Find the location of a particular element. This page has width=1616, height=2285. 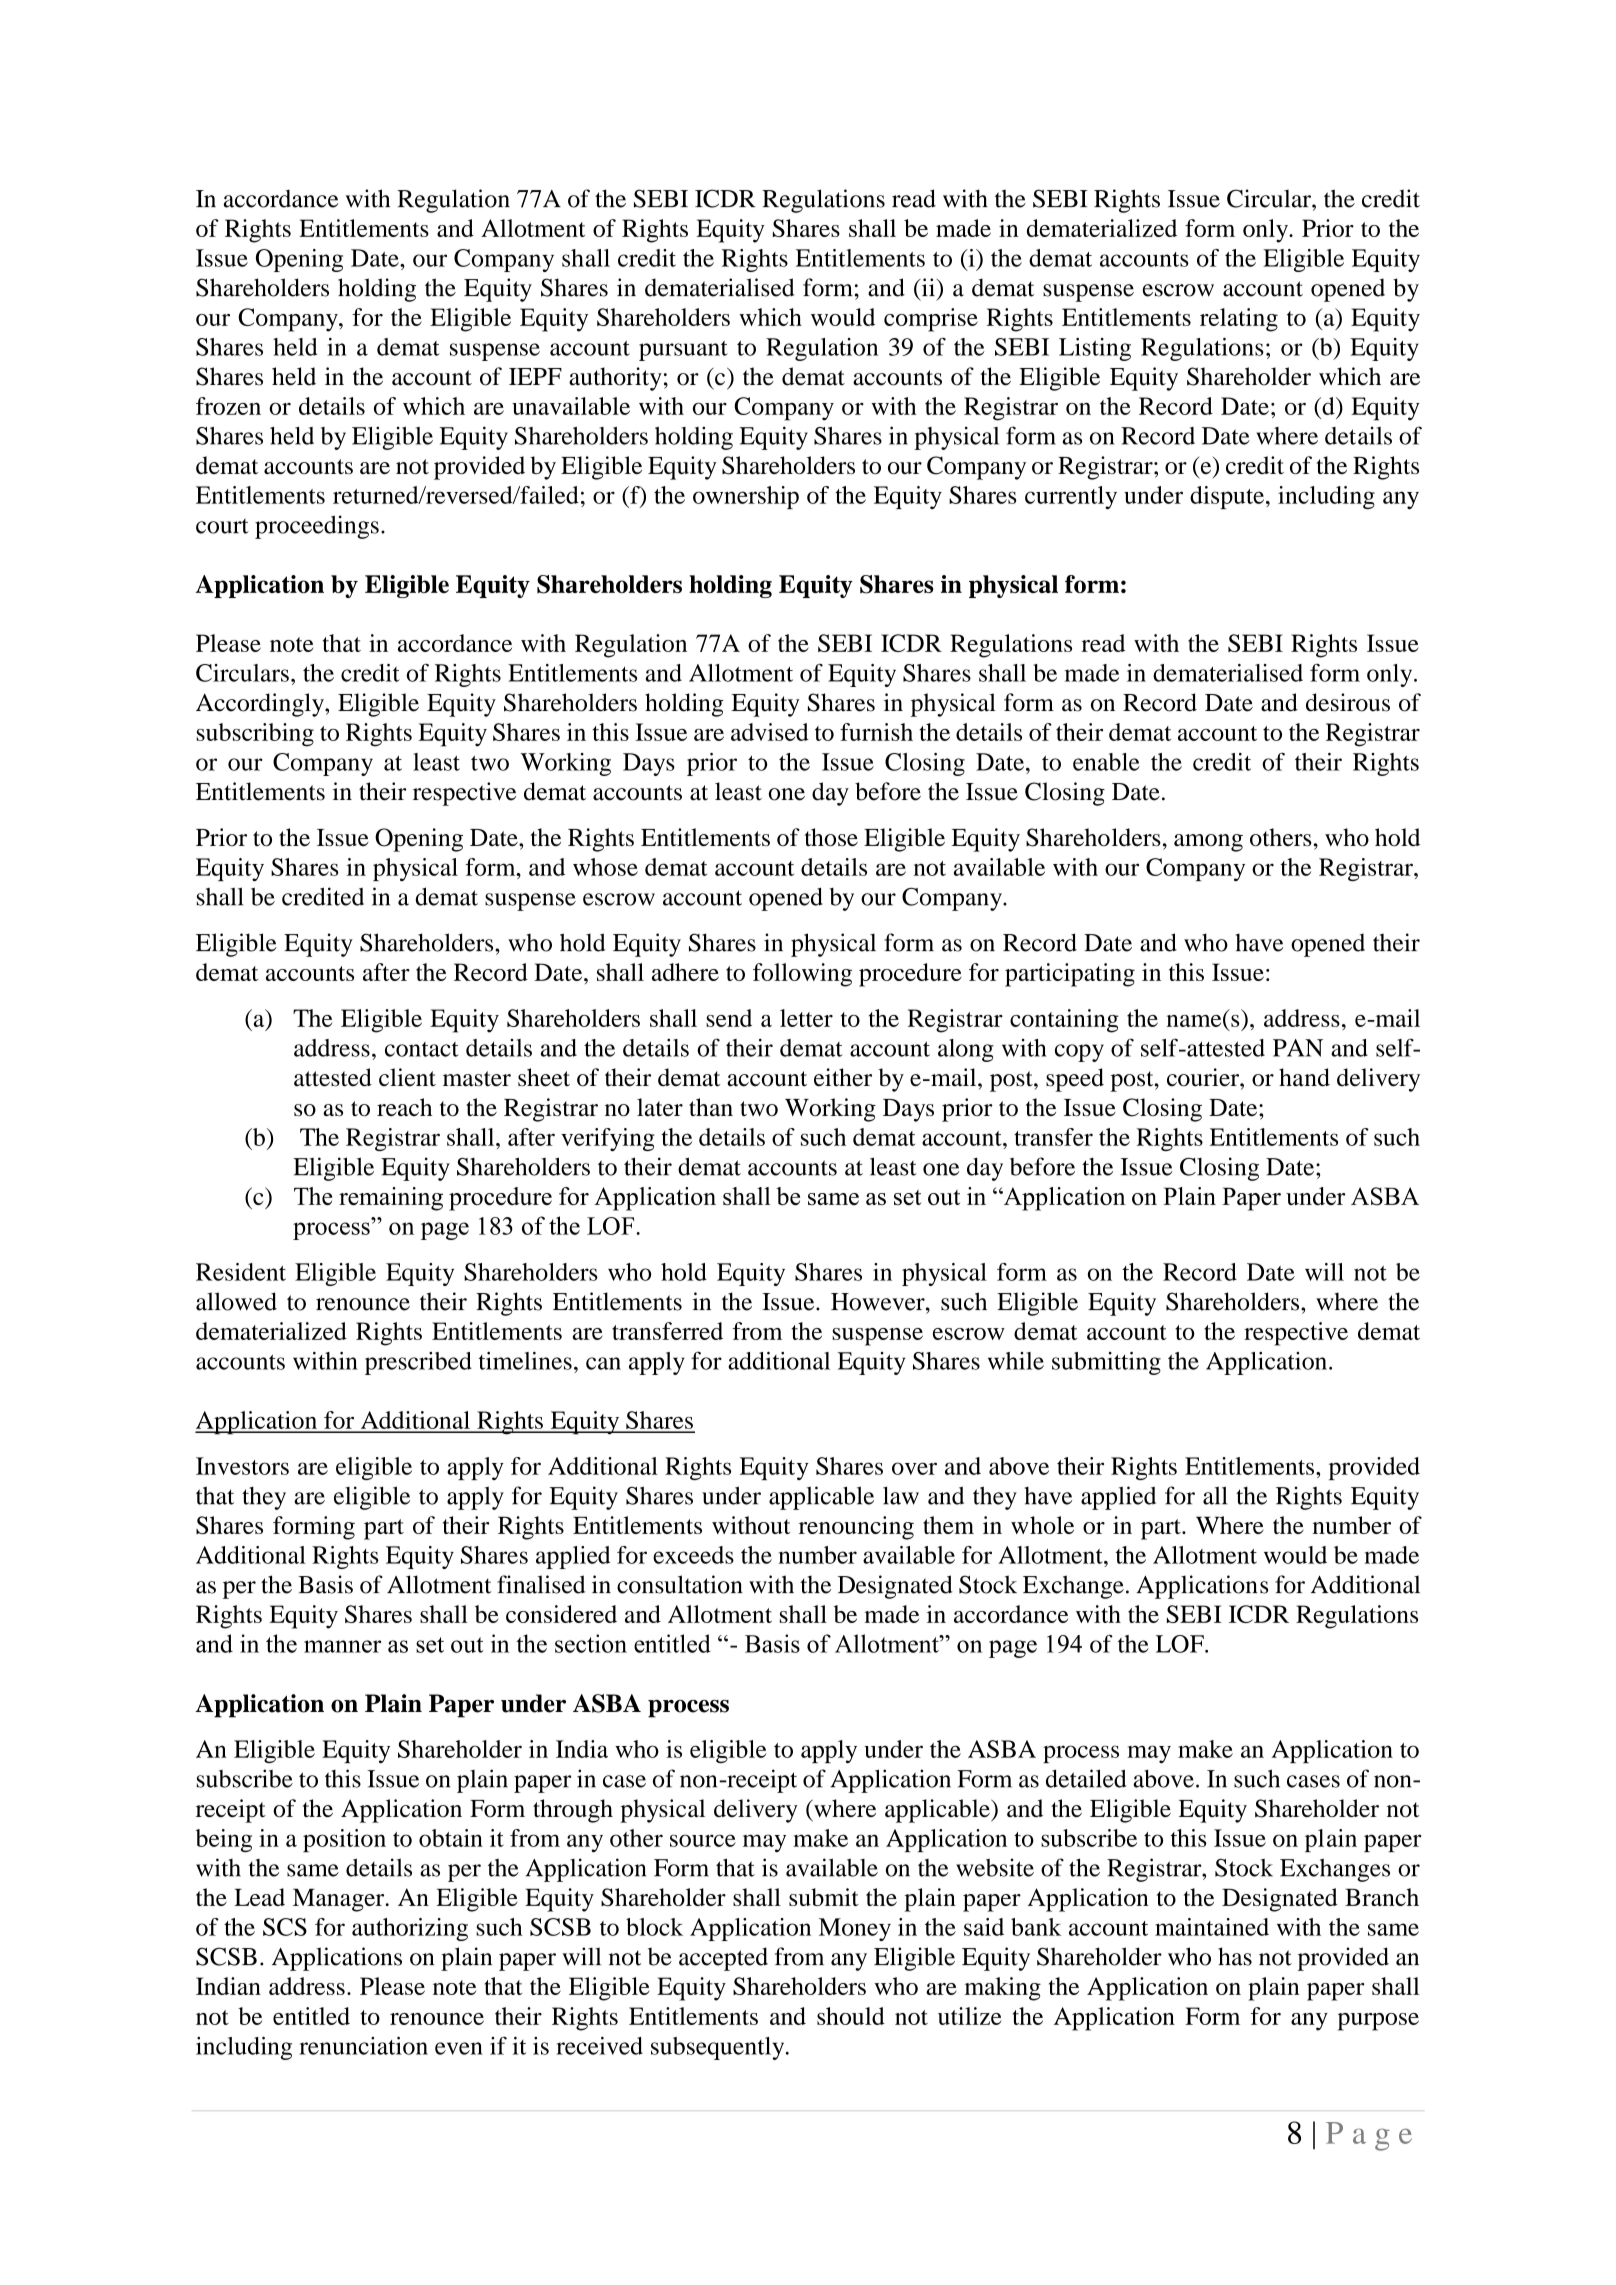

renunciation is located at coordinates (363, 2046).
